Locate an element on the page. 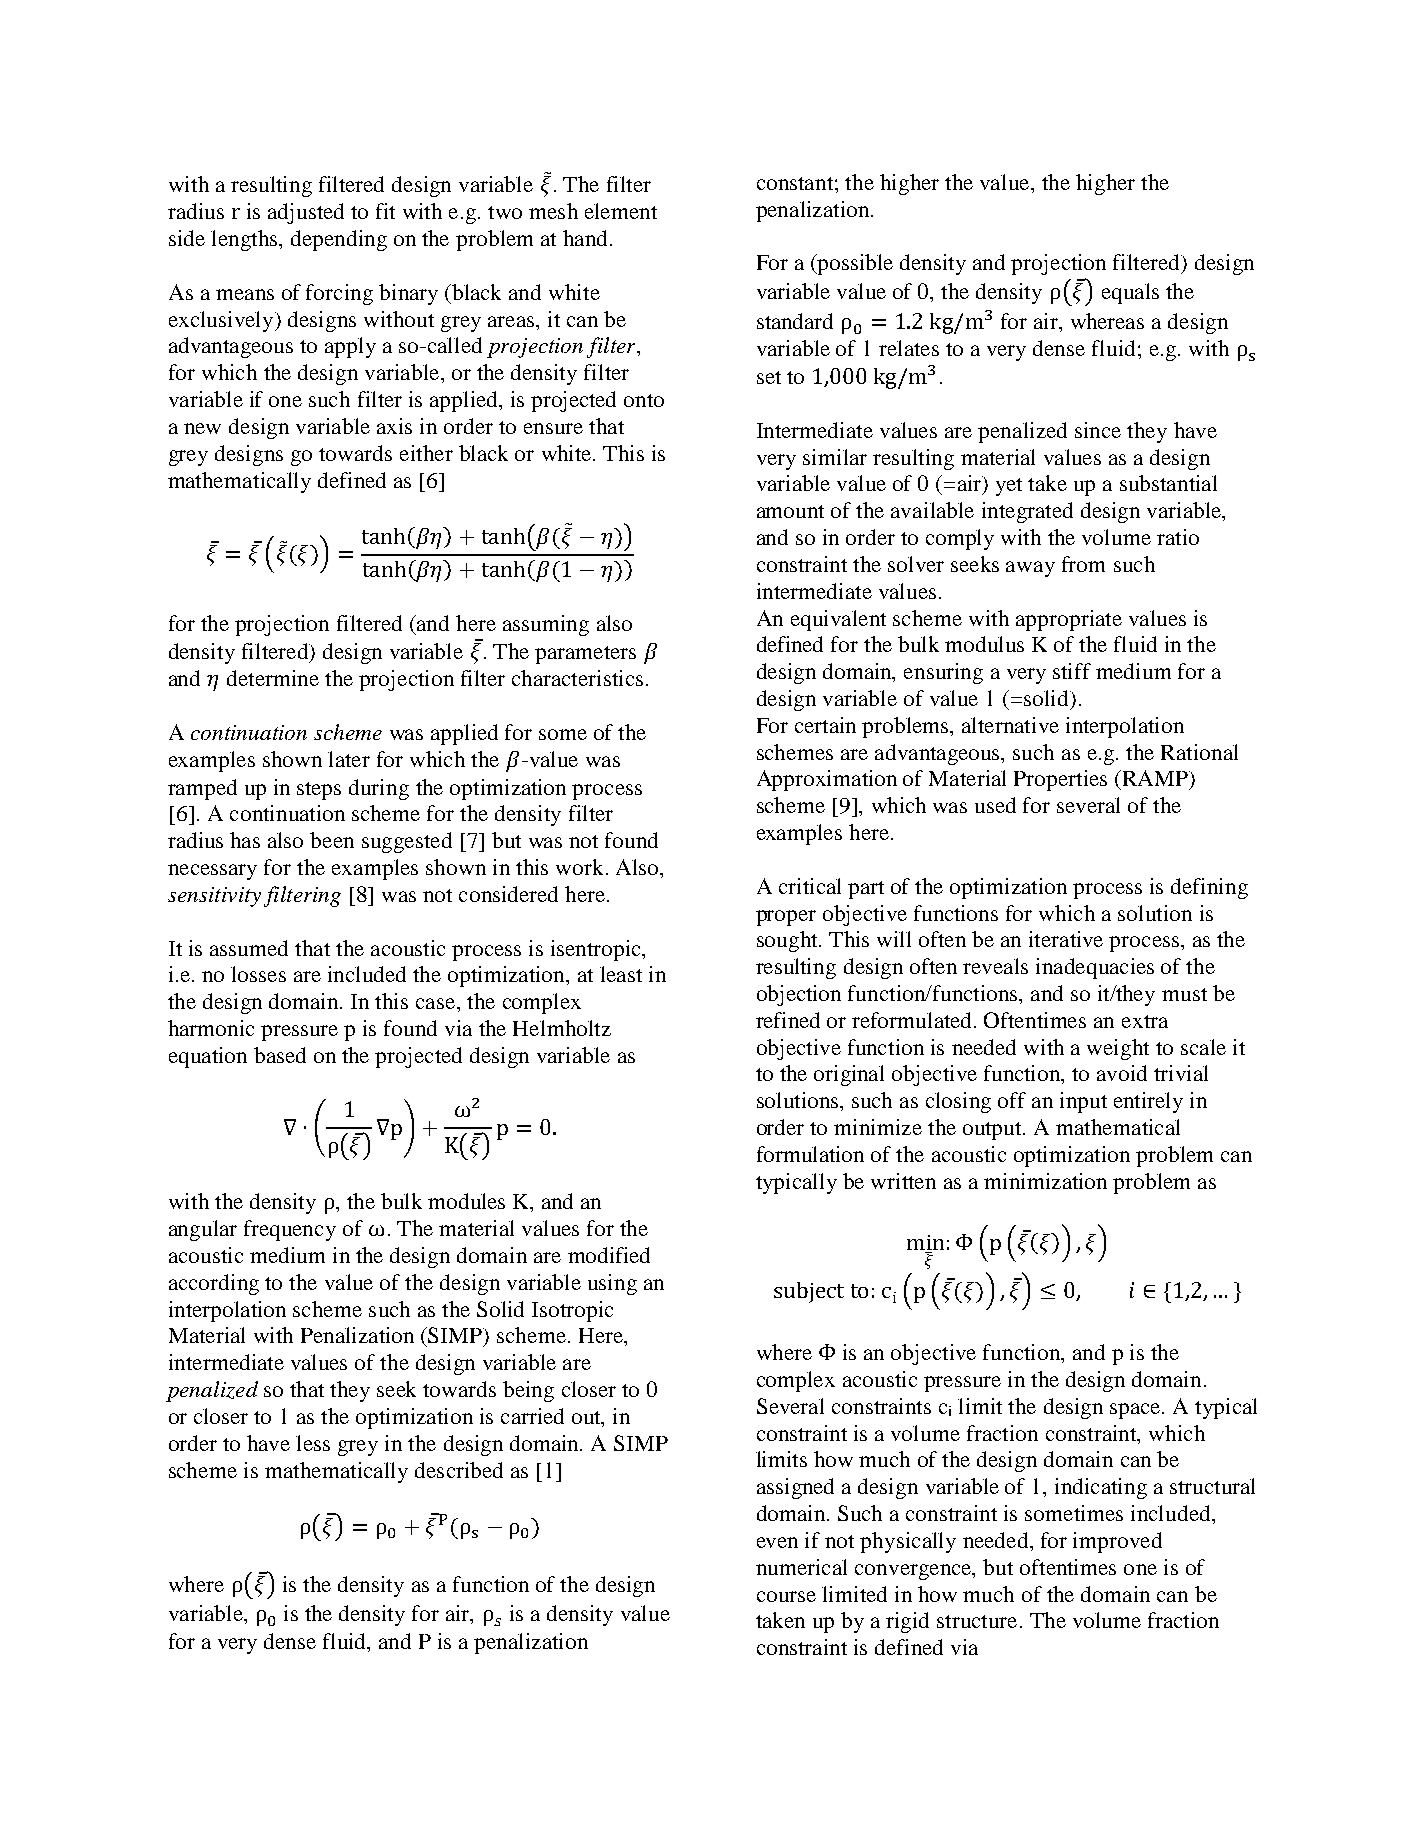  iterative is located at coordinates (1066, 939).
